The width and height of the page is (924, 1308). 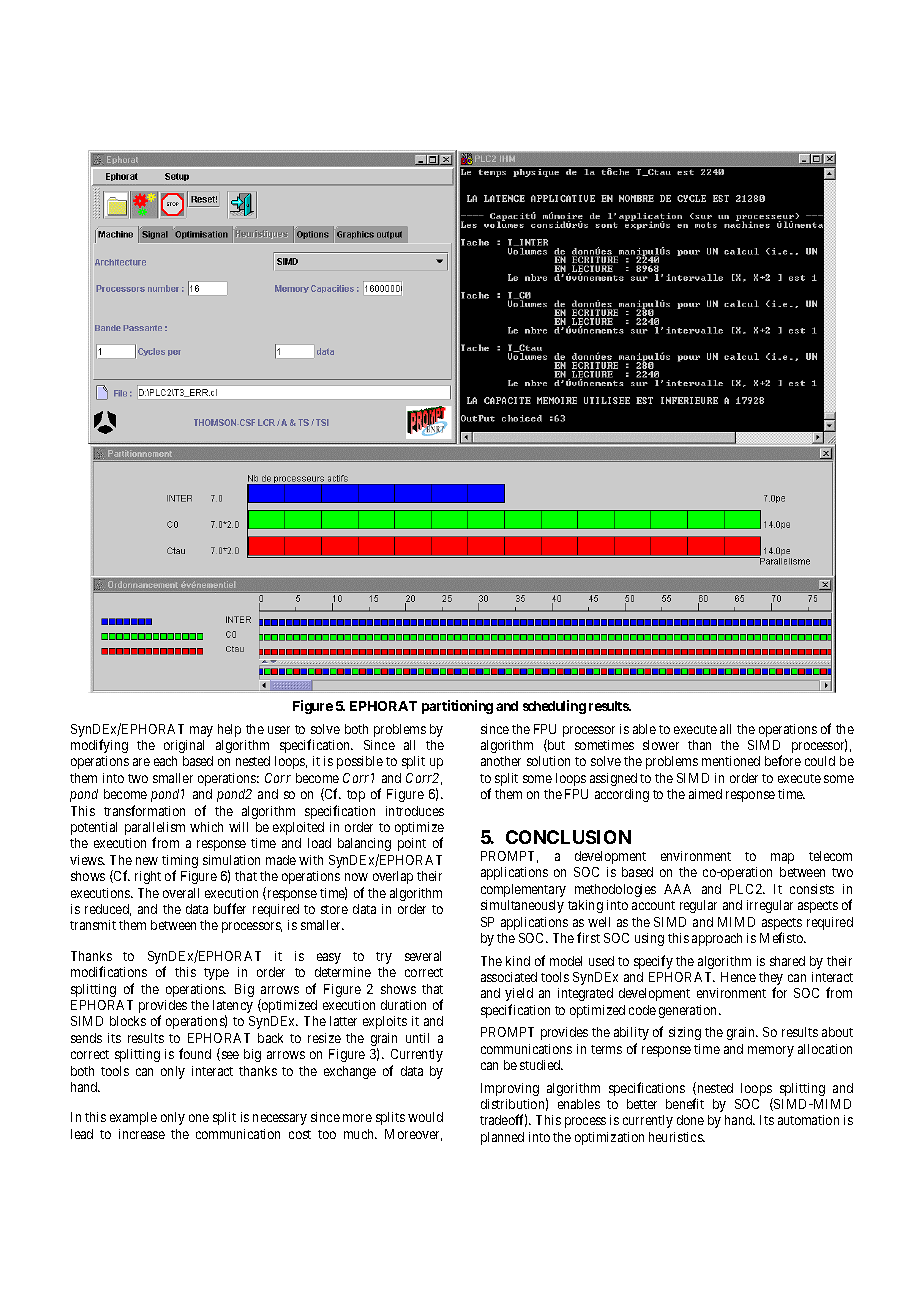 I want to click on increase, so click(x=142, y=1134).
